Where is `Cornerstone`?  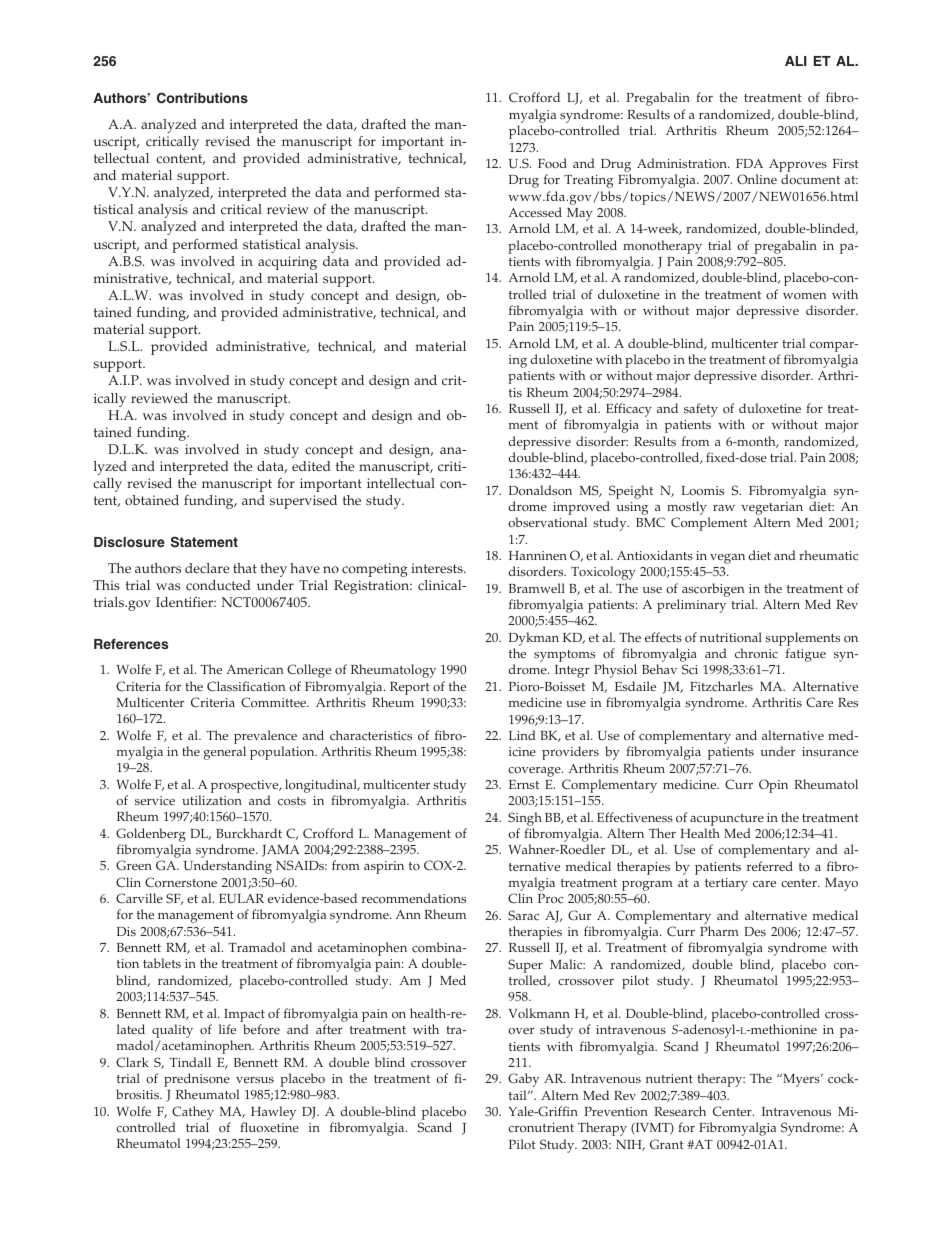 Cornerstone is located at coordinates (181, 882).
